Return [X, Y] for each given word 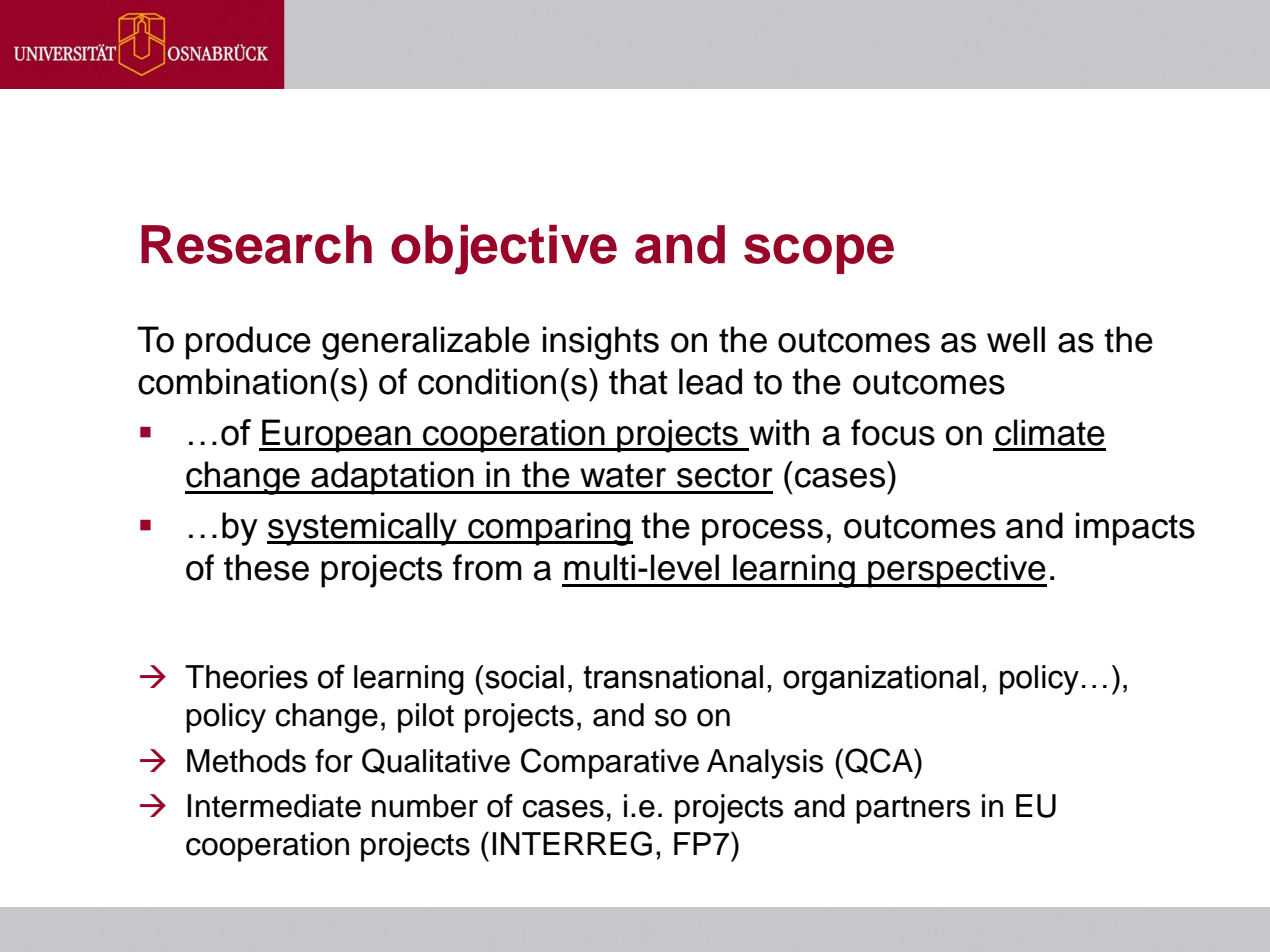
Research [256, 244]
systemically [363, 529]
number [425, 806]
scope [819, 254]
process [762, 532]
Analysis [765, 764]
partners [913, 810]
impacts [1135, 529]
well [1016, 339]
